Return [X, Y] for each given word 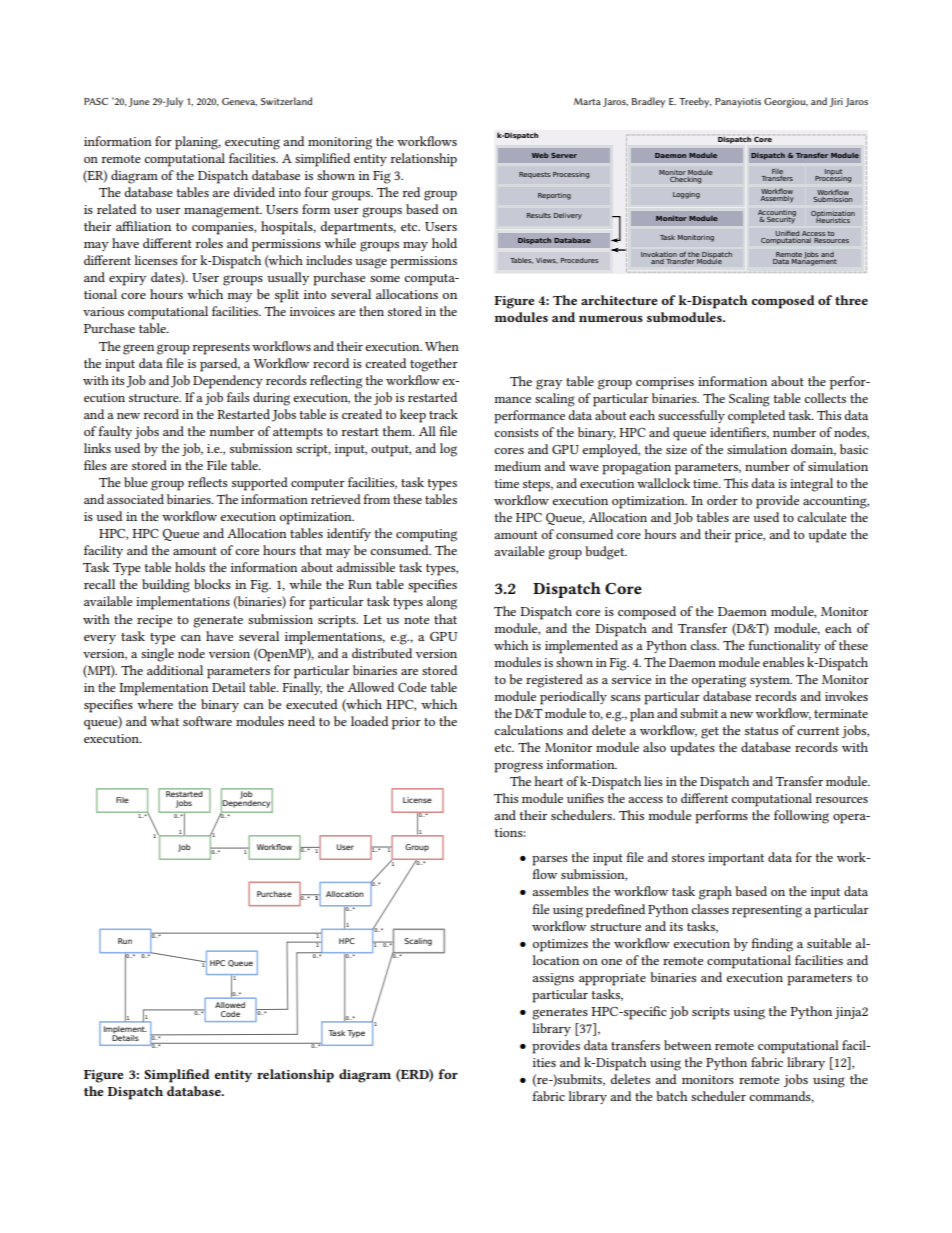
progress [518, 767]
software [207, 721]
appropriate [612, 979]
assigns [553, 979]
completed [756, 417]
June [139, 102]
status [761, 731]
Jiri [836, 102]
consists [516, 432]
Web [540, 155]
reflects [207, 482]
